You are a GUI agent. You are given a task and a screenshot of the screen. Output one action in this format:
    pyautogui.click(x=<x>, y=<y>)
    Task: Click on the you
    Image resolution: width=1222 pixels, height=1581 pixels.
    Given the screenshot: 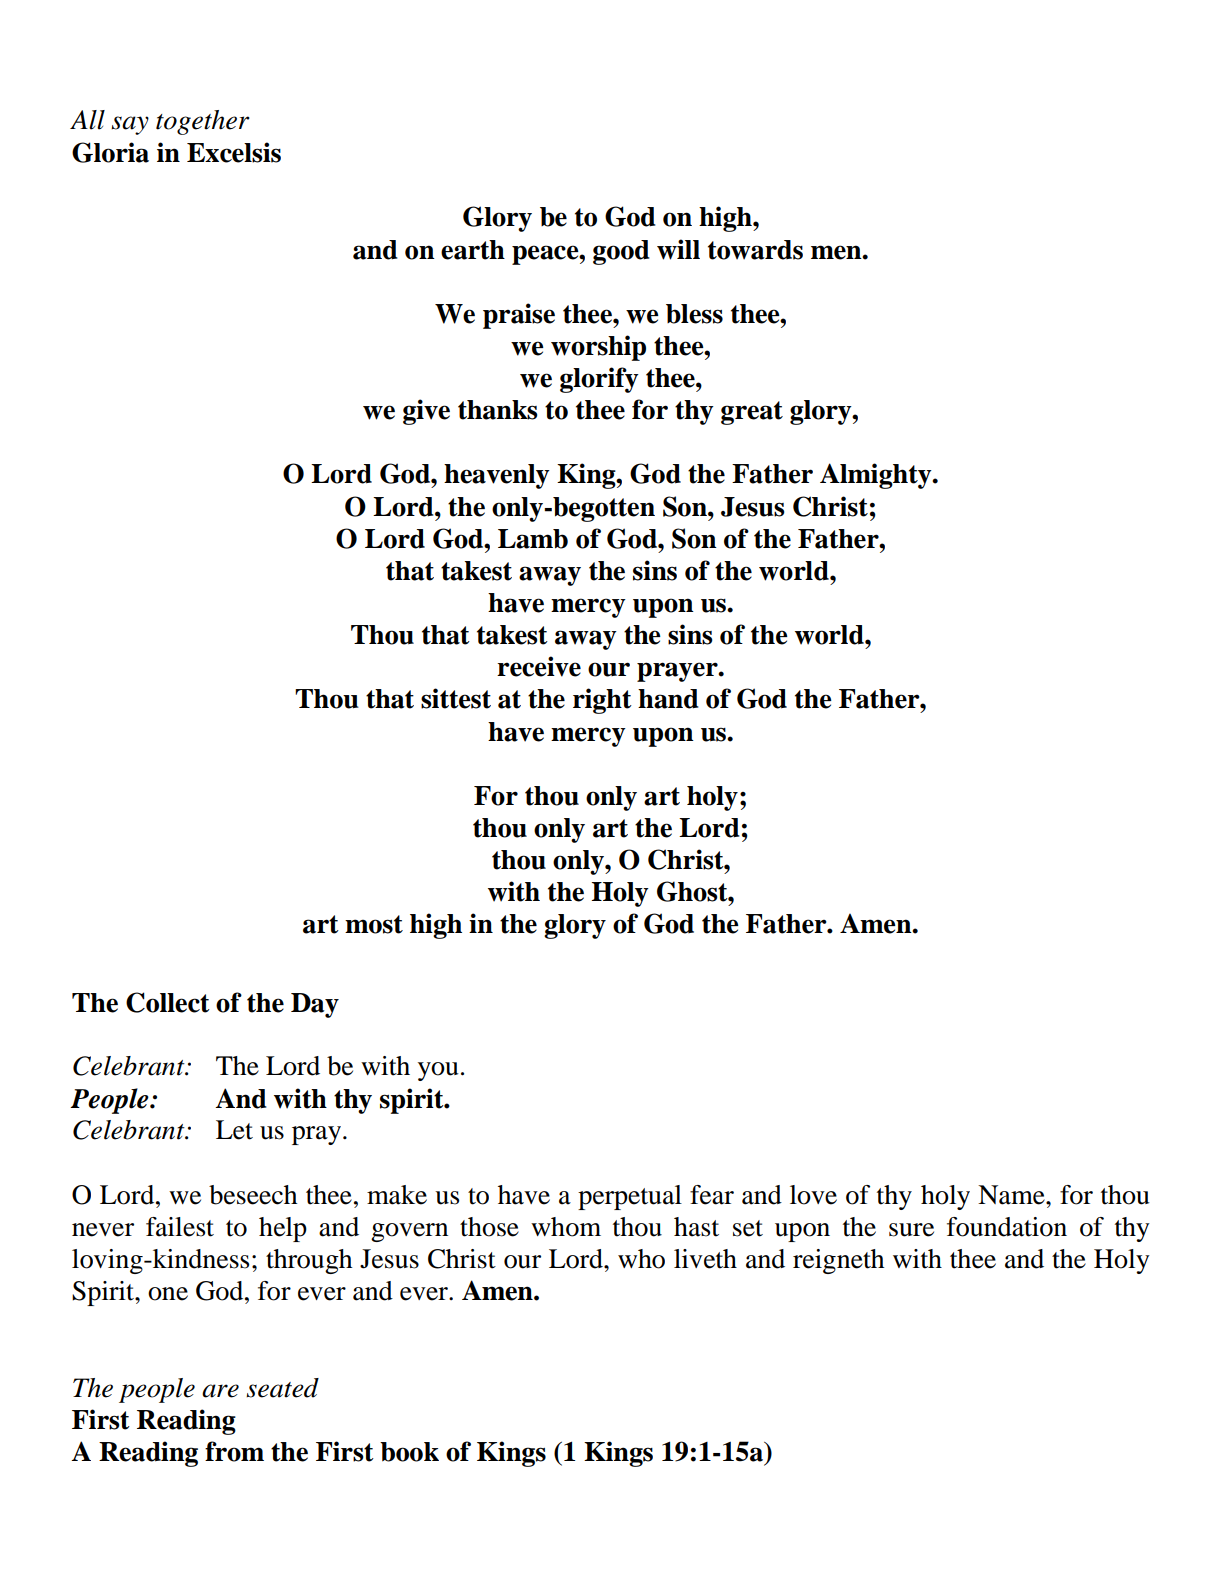 What is the action you would take?
    pyautogui.click(x=438, y=1071)
